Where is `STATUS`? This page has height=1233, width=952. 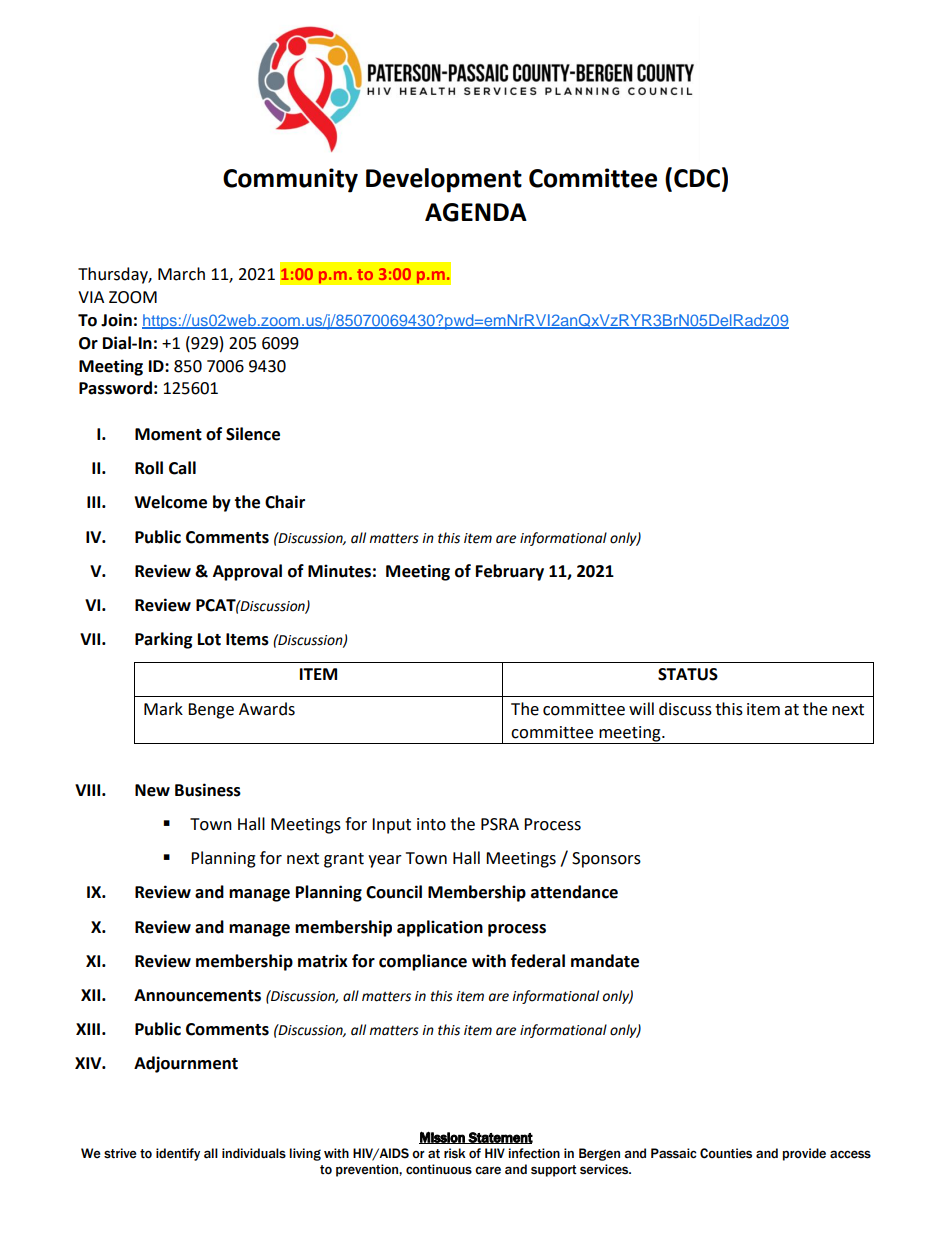
STATUS is located at coordinates (688, 674).
